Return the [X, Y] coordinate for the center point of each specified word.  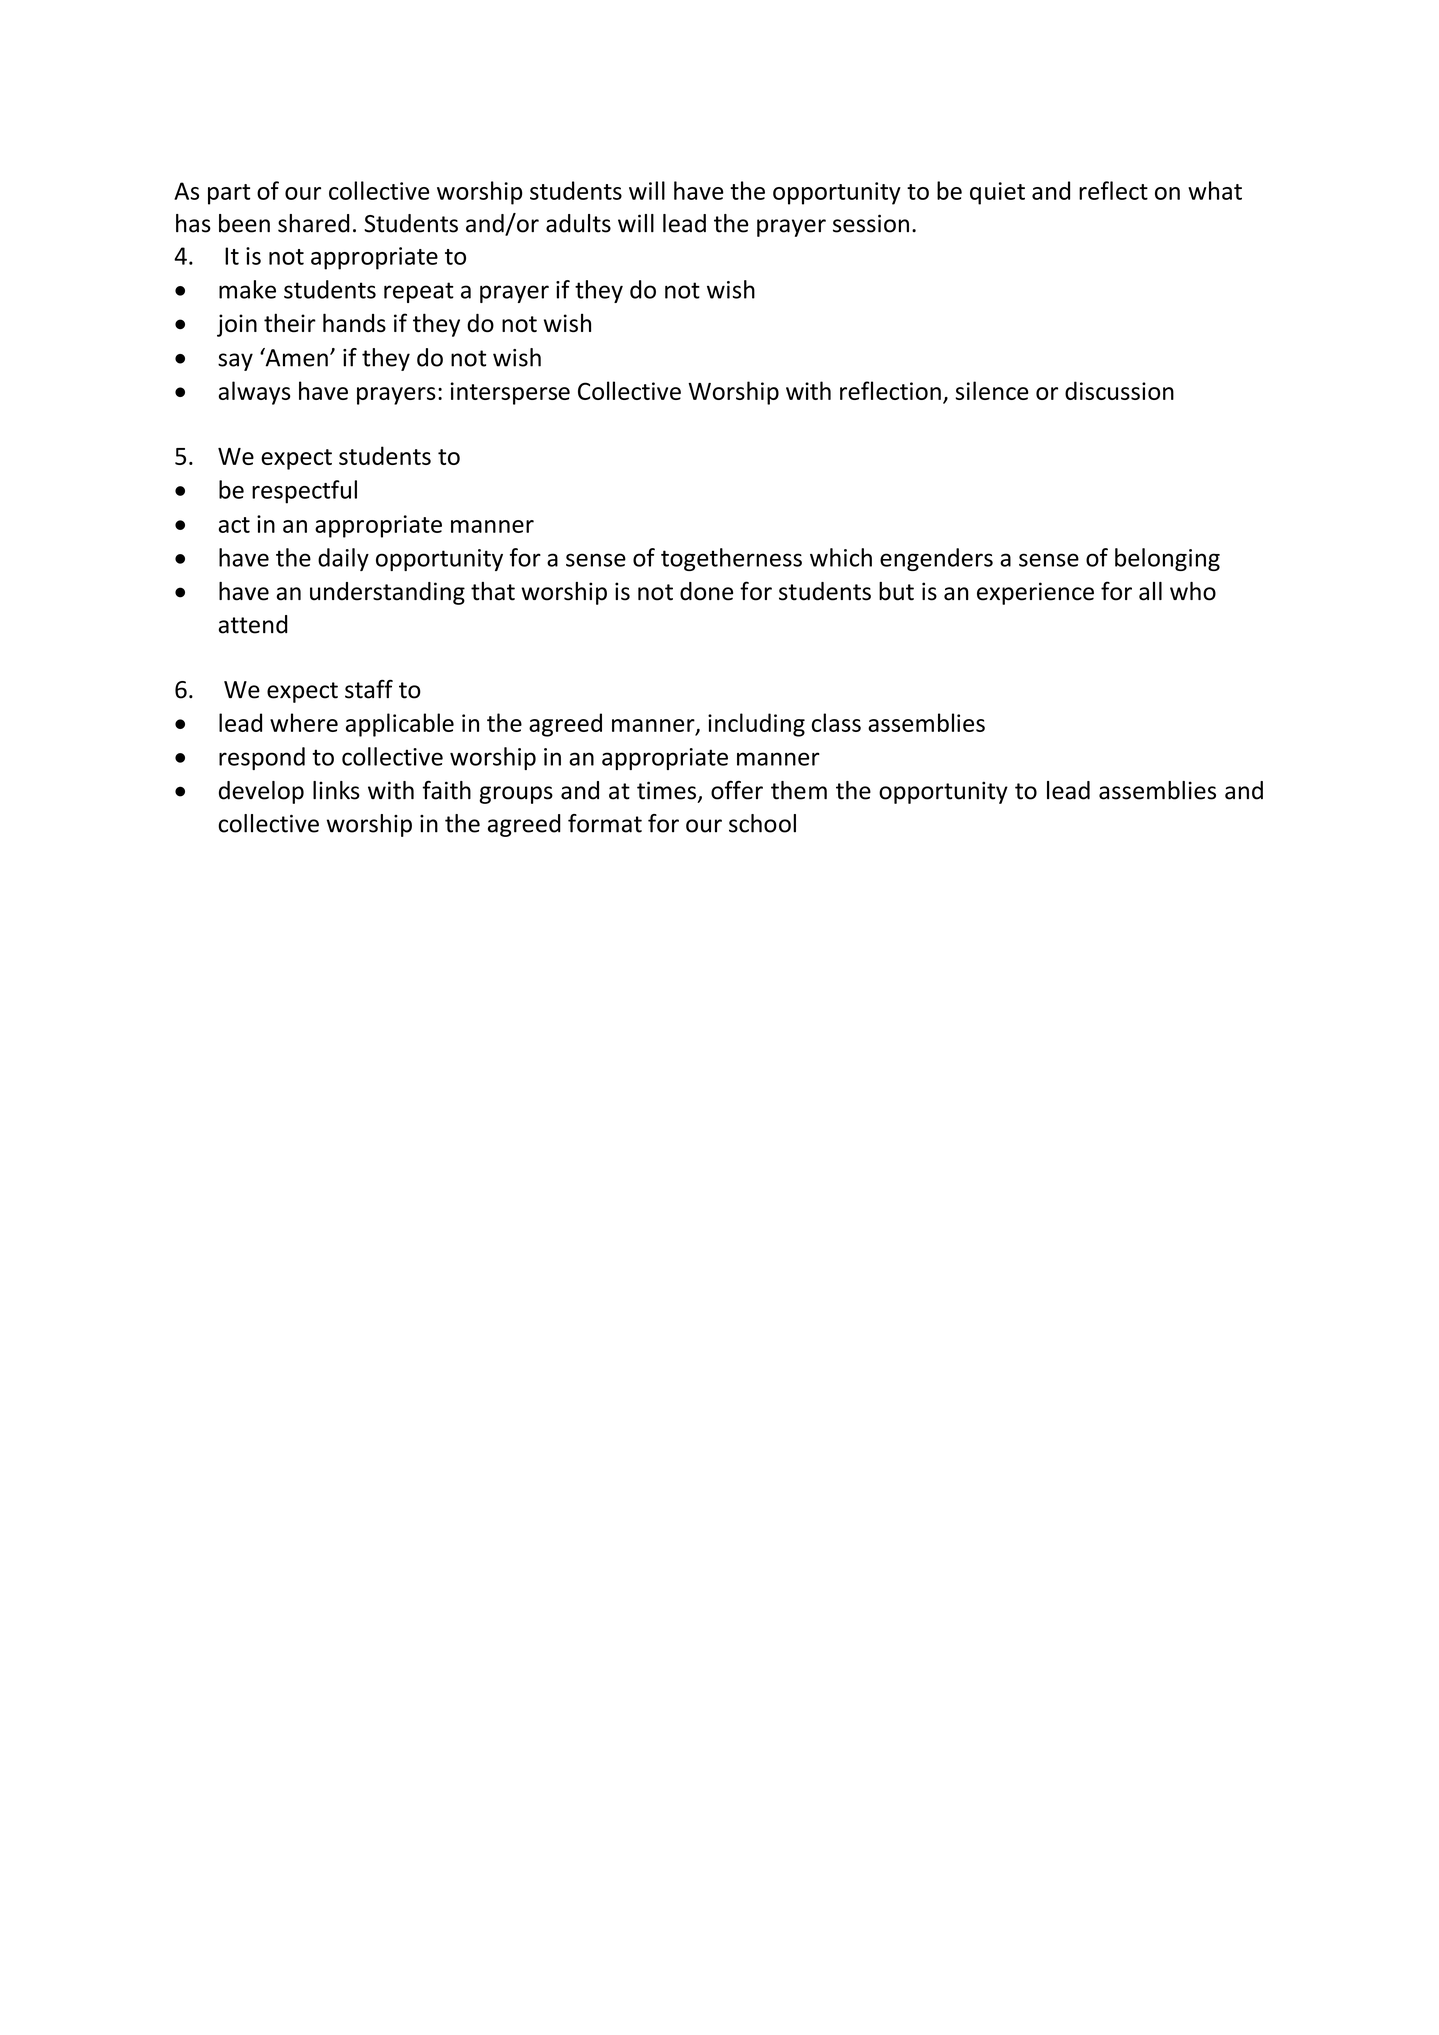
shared [314, 223]
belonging [1167, 559]
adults [578, 223]
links [336, 790]
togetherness [731, 559]
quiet [997, 193]
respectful [304, 492]
